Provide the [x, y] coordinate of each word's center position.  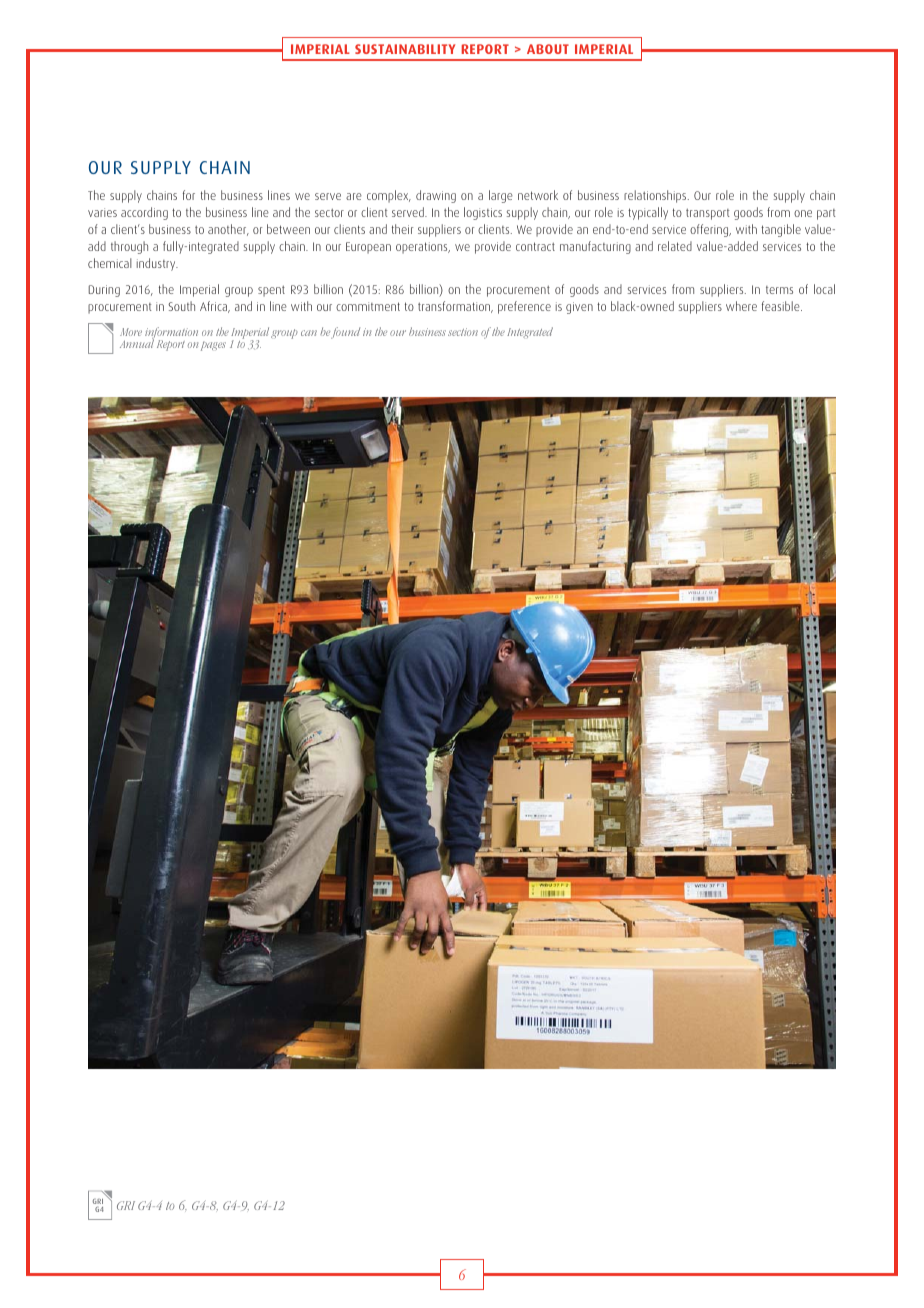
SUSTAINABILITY [405, 49]
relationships [656, 196]
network [538, 195]
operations [423, 248]
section [463, 332]
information [171, 334]
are [354, 196]
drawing [436, 196]
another [228, 230]
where [741, 306]
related [675, 246]
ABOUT [548, 49]
